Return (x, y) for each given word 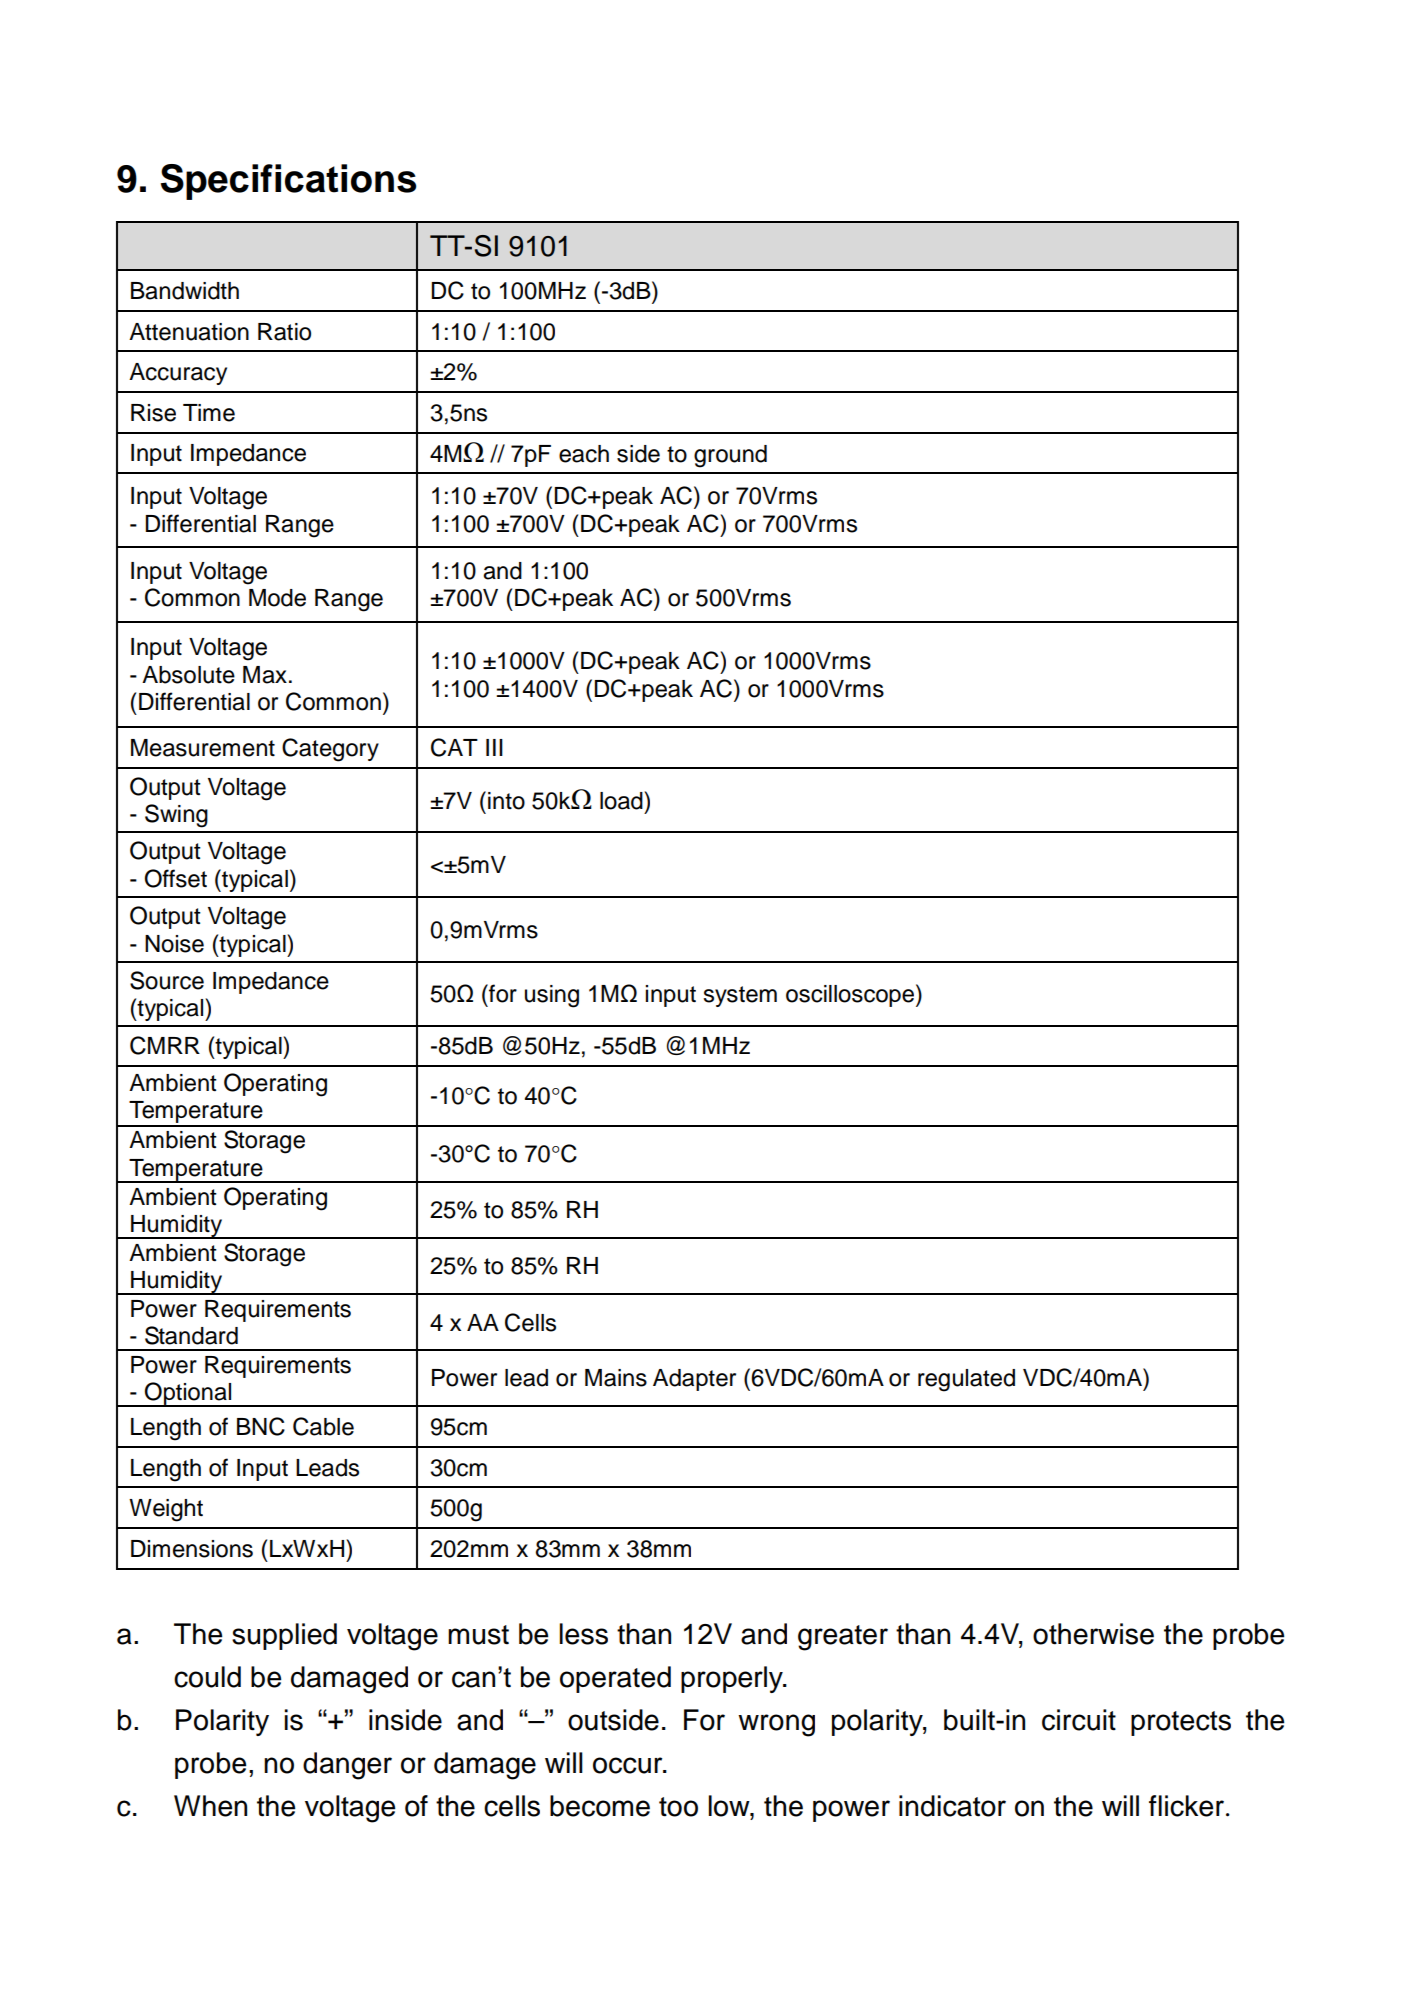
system (740, 996)
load (622, 800)
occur (629, 1765)
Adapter (694, 1380)
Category (330, 750)
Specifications (289, 182)
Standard (191, 1335)
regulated (966, 1380)
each (584, 454)
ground (730, 456)
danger (347, 1766)
